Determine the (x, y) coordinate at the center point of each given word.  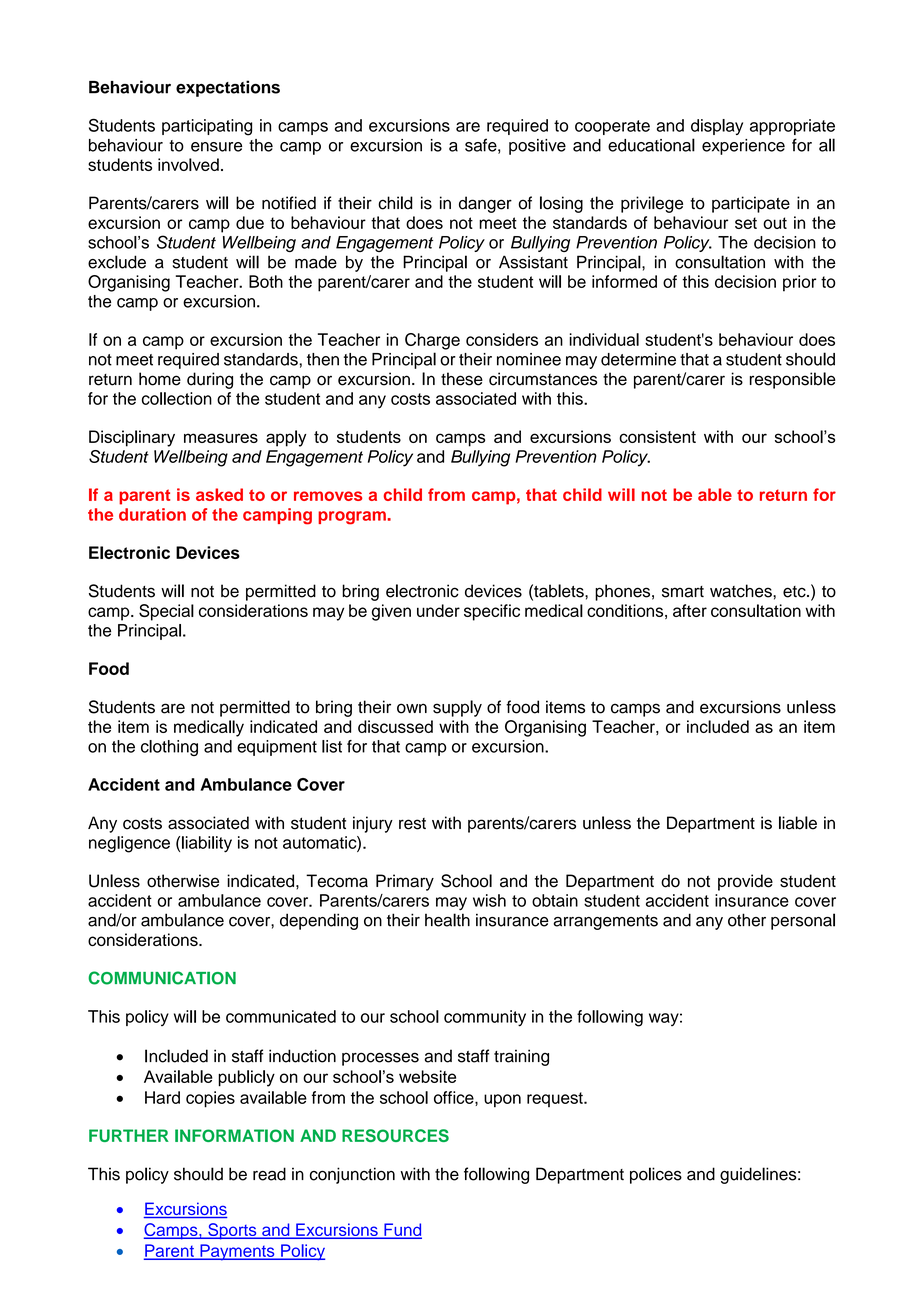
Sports (232, 1231)
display (717, 127)
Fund (402, 1231)
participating (207, 127)
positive (537, 147)
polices (656, 1175)
